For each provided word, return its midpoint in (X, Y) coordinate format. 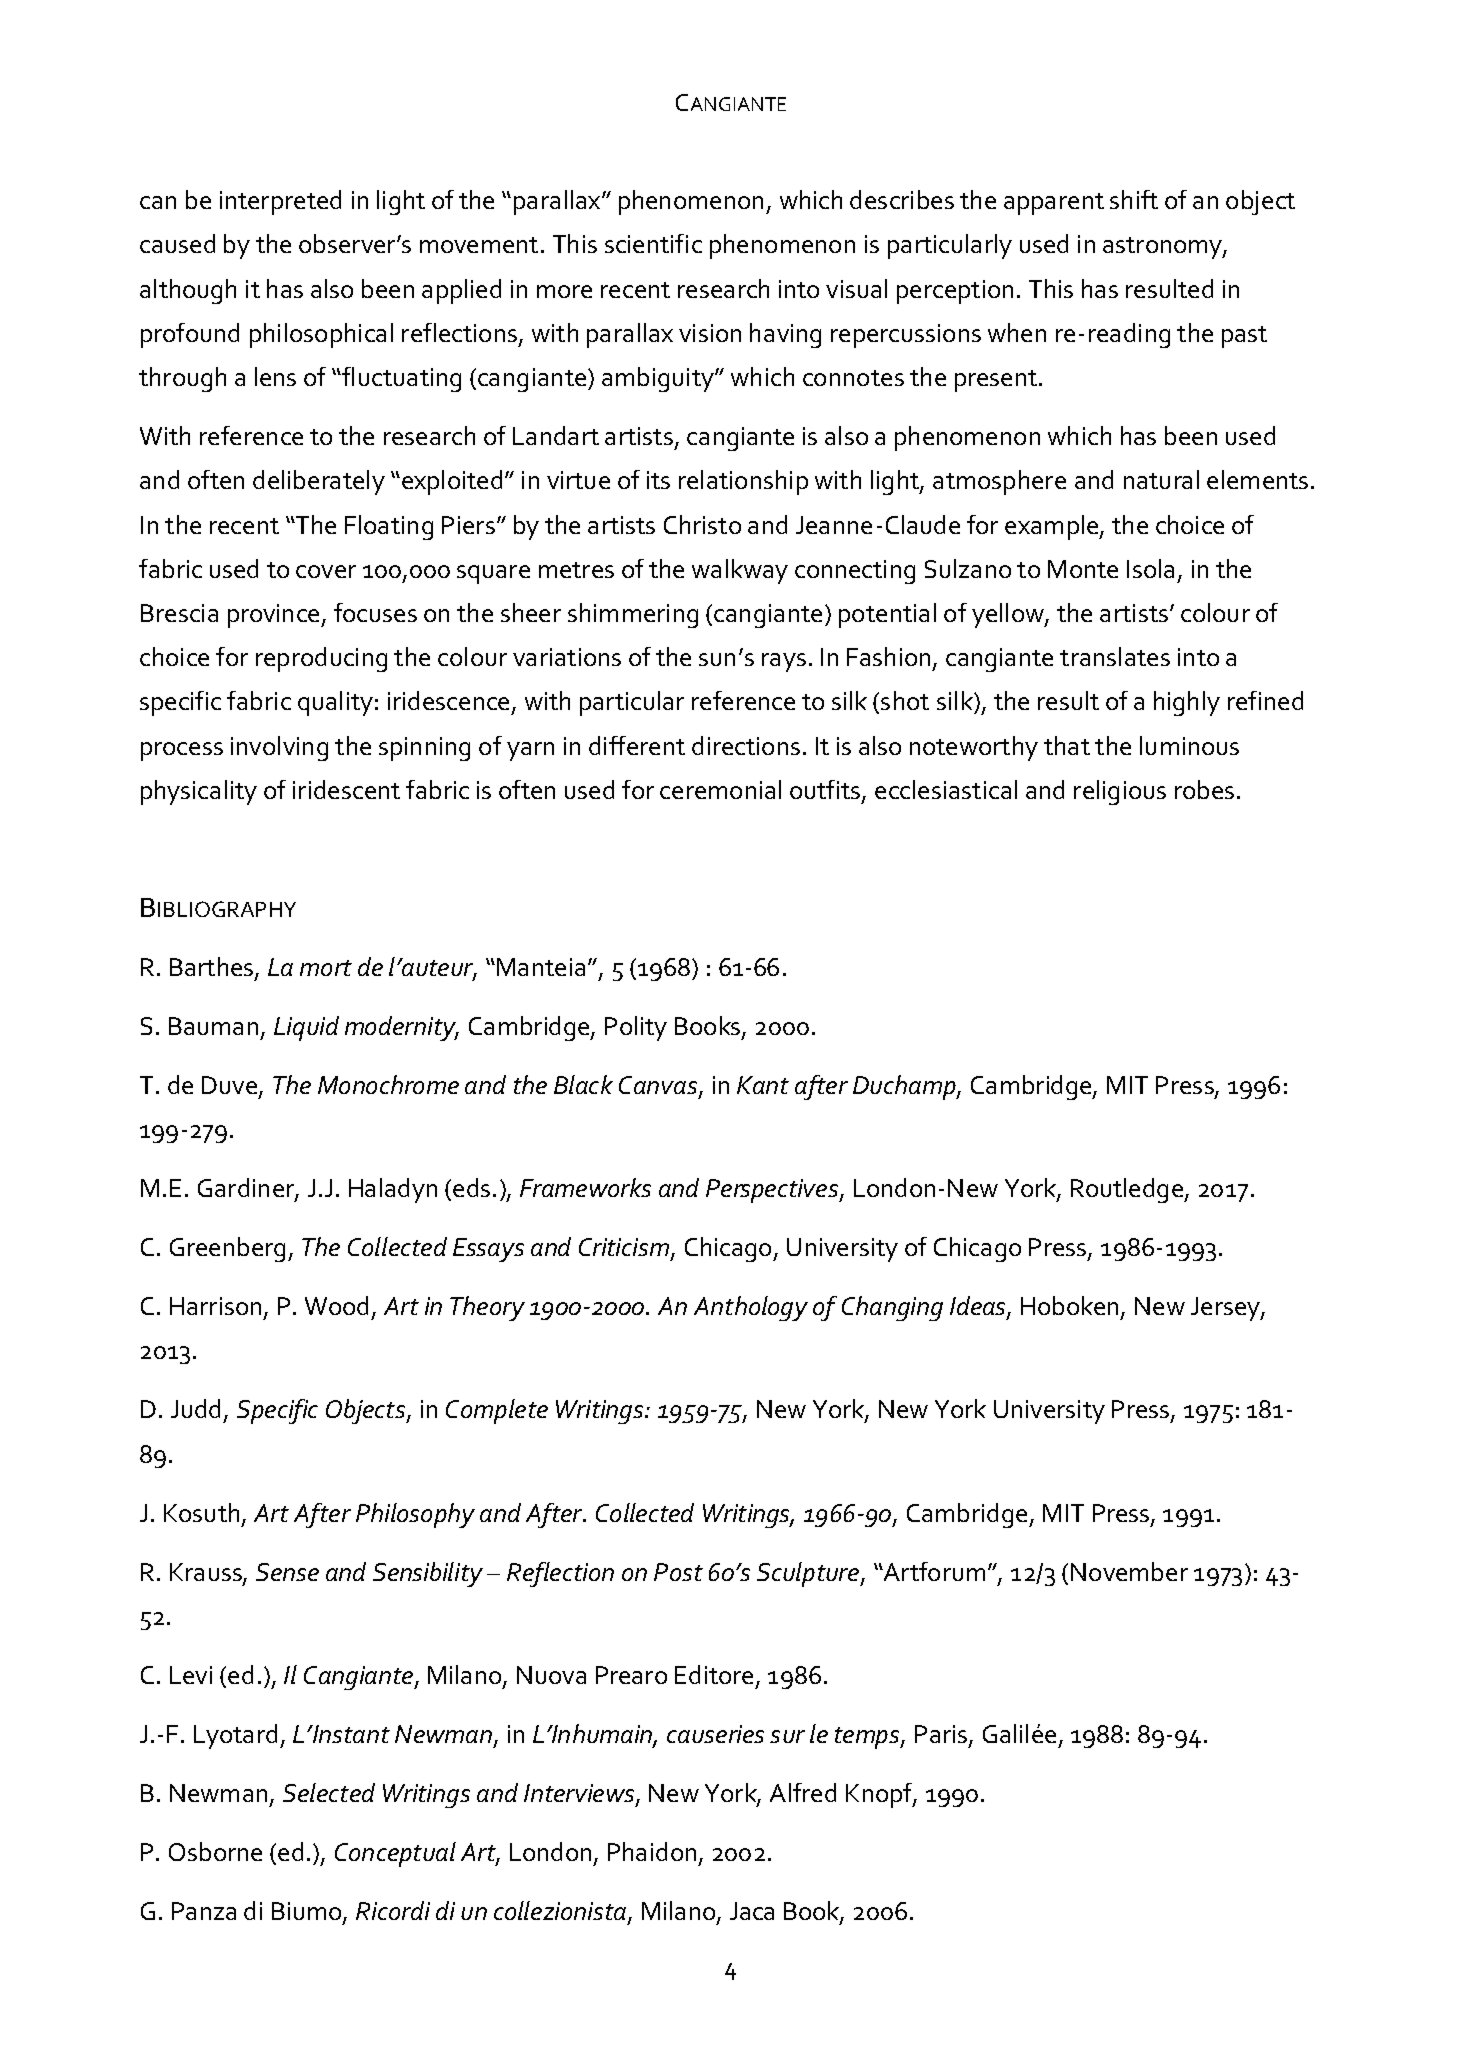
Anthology (751, 1308)
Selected (329, 1792)
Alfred (803, 1792)
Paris (942, 1735)
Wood (336, 1305)
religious (1120, 792)
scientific (653, 243)
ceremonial (720, 789)
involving (279, 748)
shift (1134, 199)
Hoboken (1069, 1305)
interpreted (280, 202)
